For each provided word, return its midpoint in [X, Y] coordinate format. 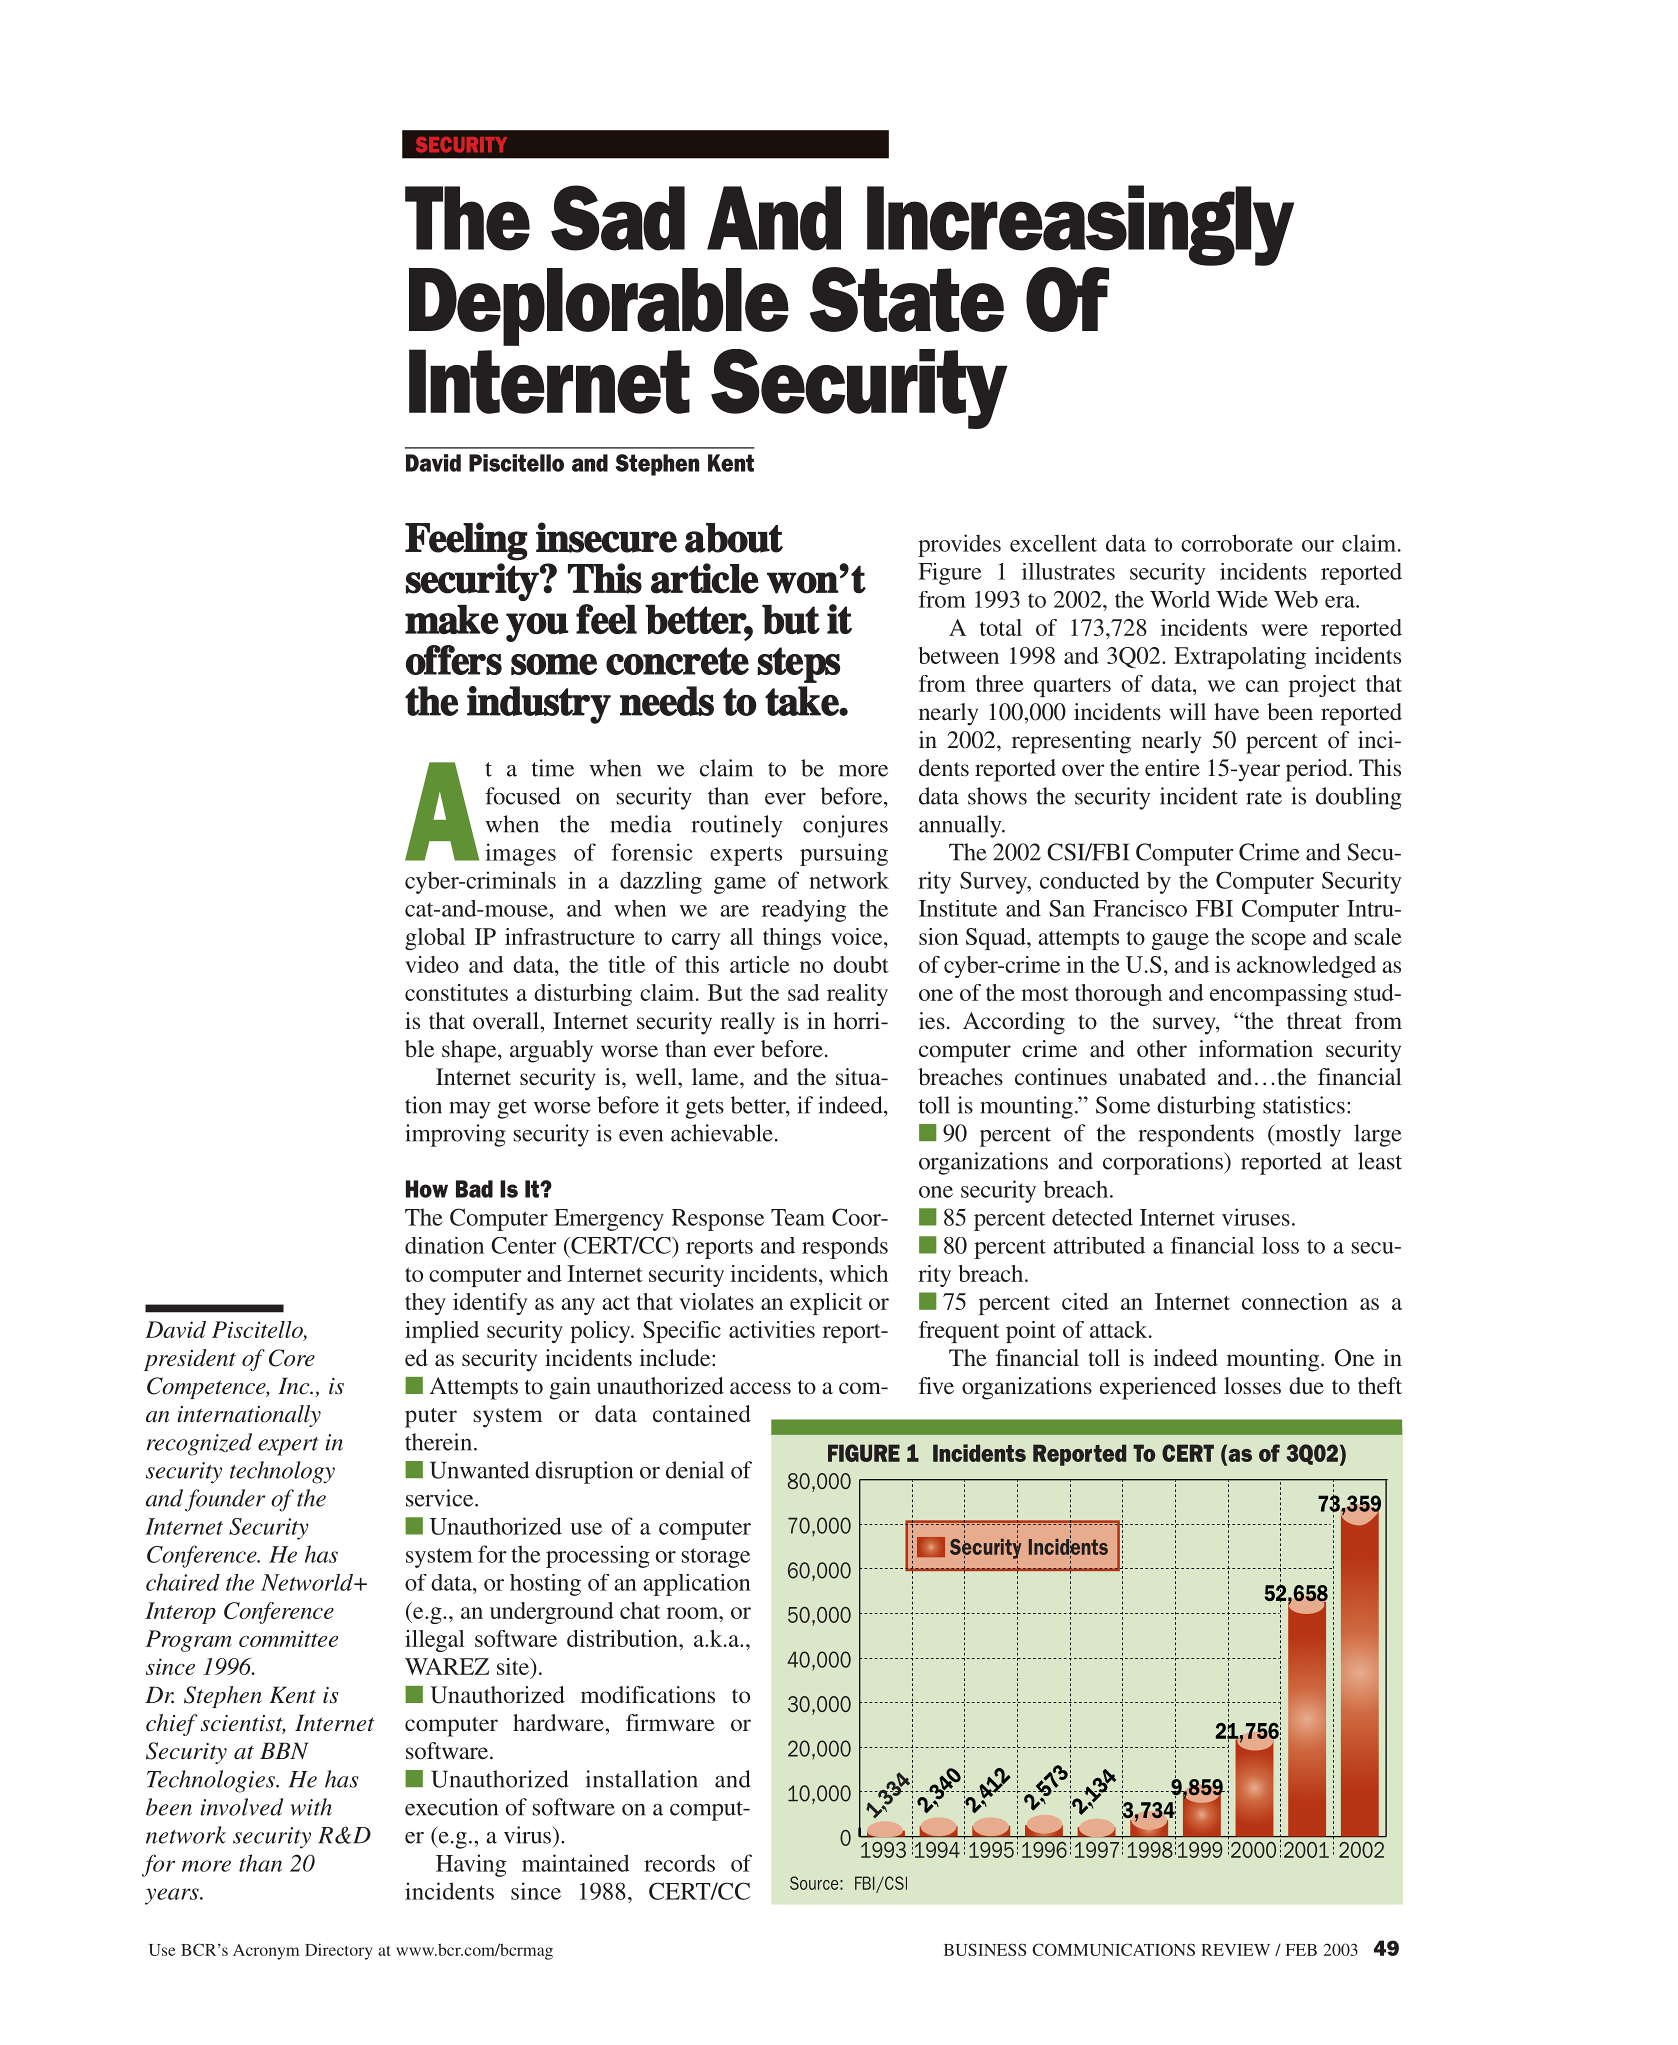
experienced [1158, 1388]
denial [695, 1470]
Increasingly [1080, 226]
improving [455, 1135]
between [959, 655]
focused [523, 796]
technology [282, 1472]
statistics [1304, 1105]
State [907, 299]
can [1262, 686]
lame [716, 1076]
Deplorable [599, 307]
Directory [338, 1951]
